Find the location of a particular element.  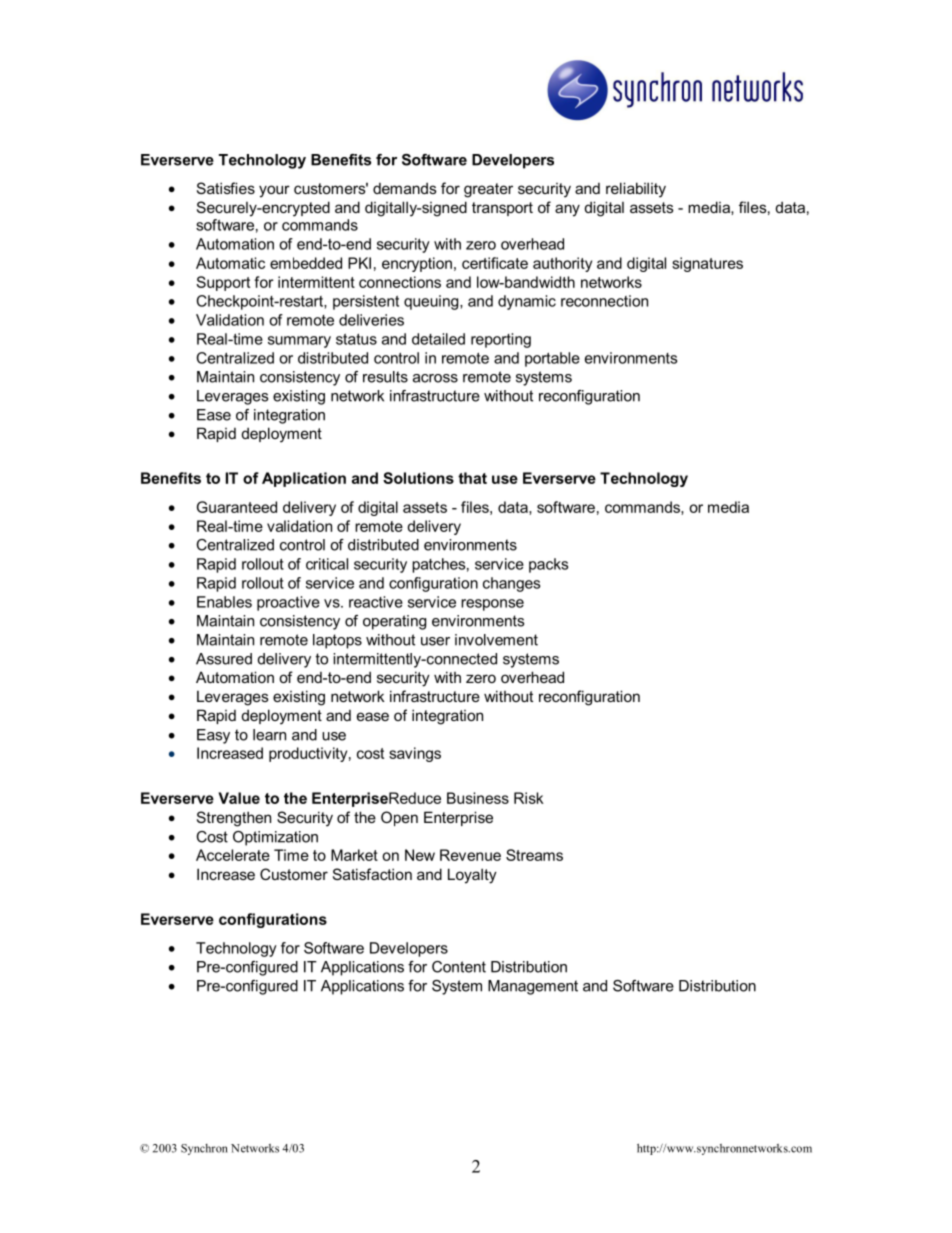

learn is located at coordinates (269, 735).
